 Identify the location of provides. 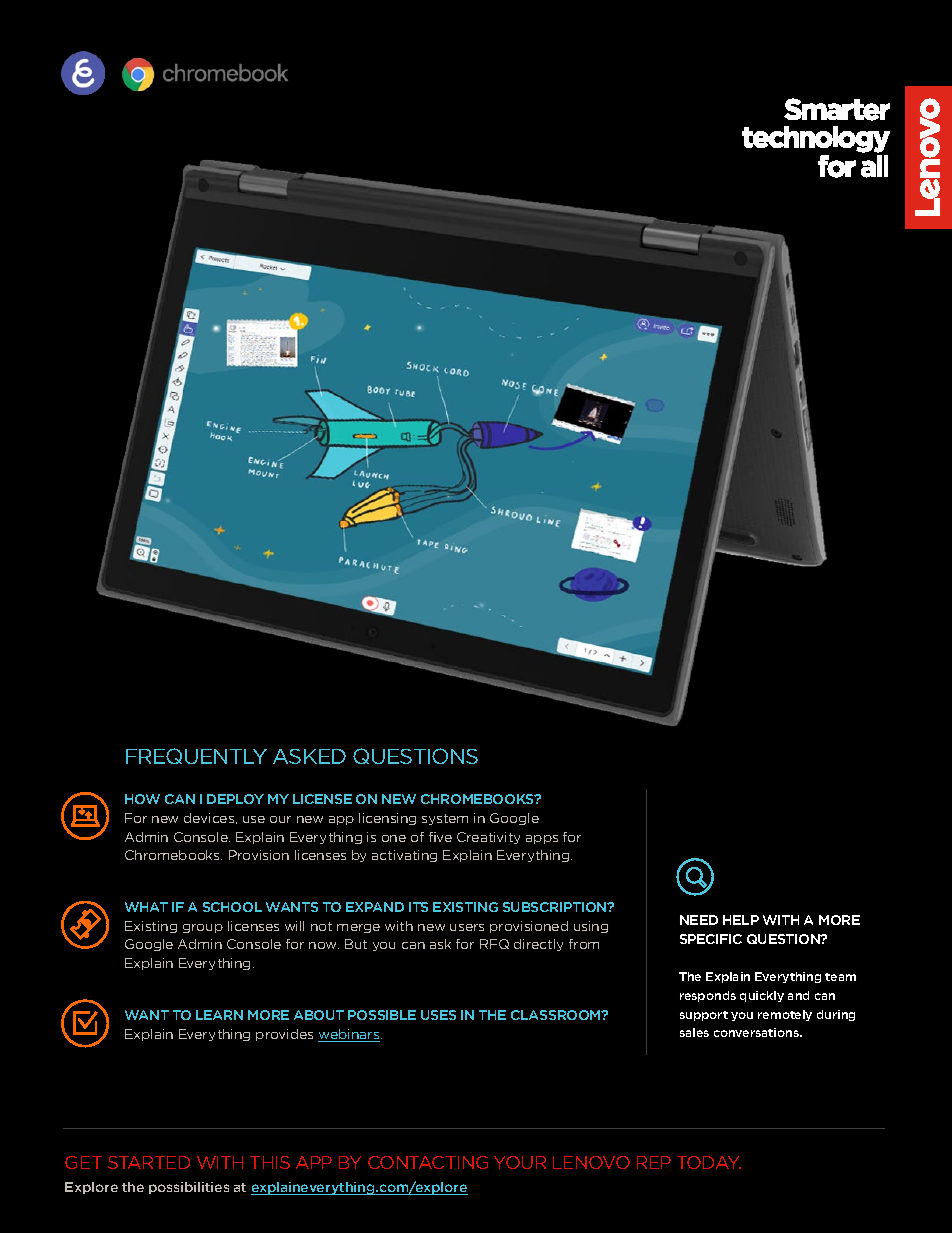
(284, 1035).
